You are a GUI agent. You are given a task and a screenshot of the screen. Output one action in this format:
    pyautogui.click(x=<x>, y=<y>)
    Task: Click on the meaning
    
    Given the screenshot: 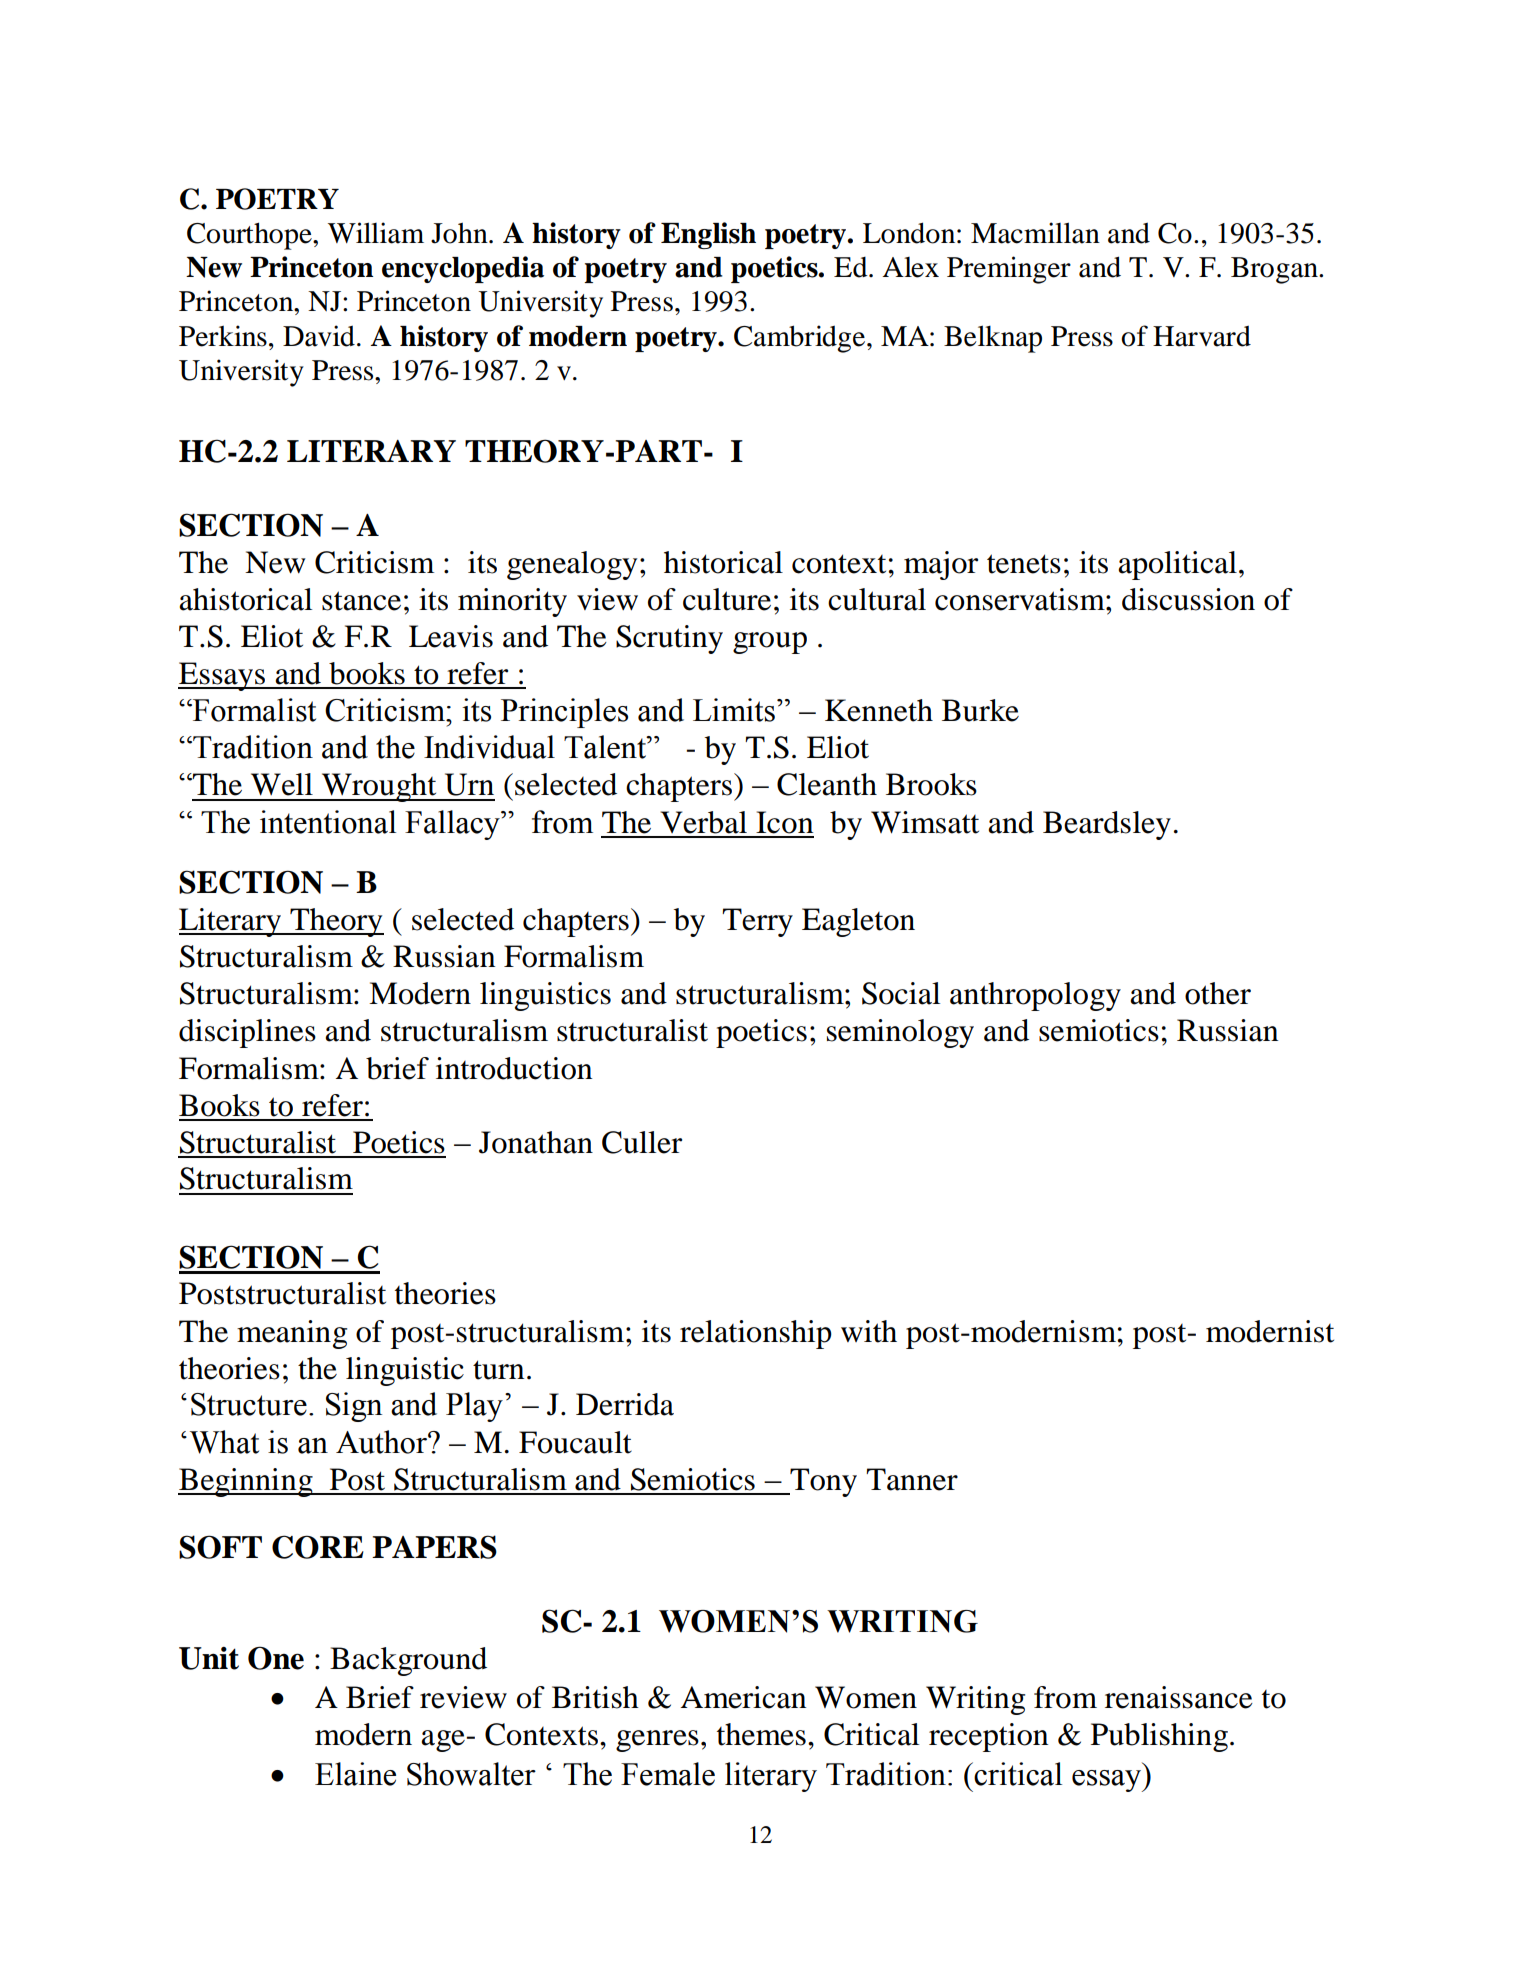 What is the action you would take?
    pyautogui.click(x=292, y=1334)
